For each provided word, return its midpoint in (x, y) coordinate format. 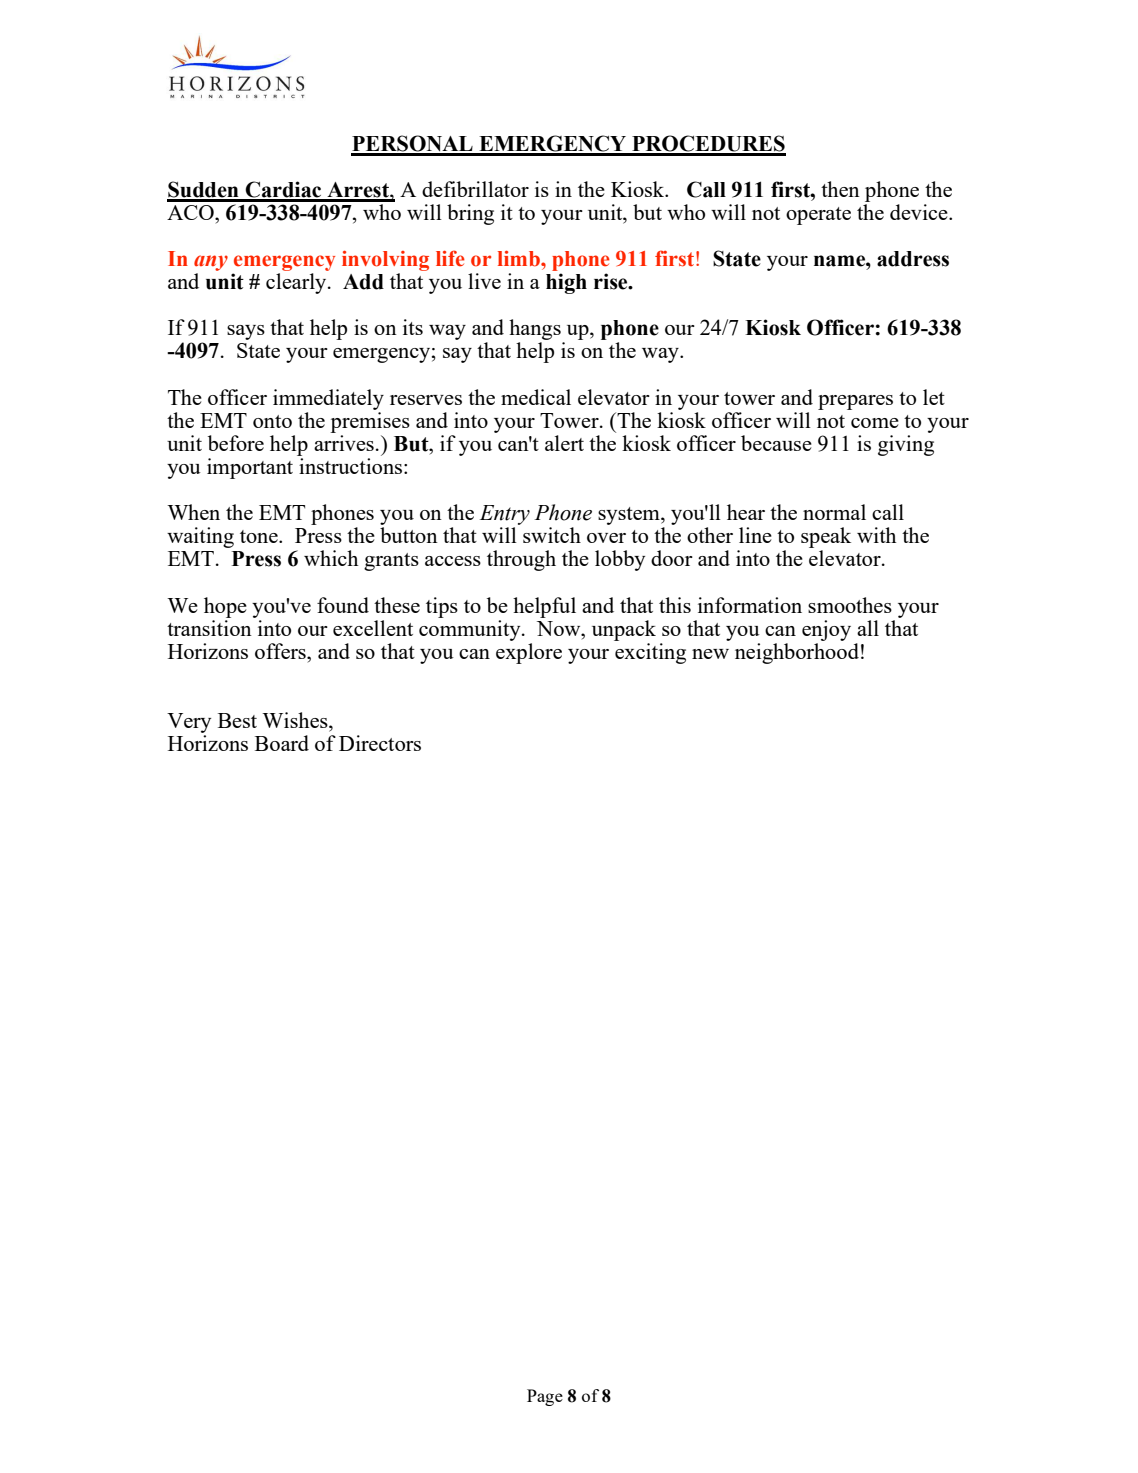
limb (520, 259)
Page (545, 1397)
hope (225, 607)
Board (282, 743)
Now (560, 628)
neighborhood (797, 653)
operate (818, 216)
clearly (297, 283)
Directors (380, 743)
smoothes (850, 605)
